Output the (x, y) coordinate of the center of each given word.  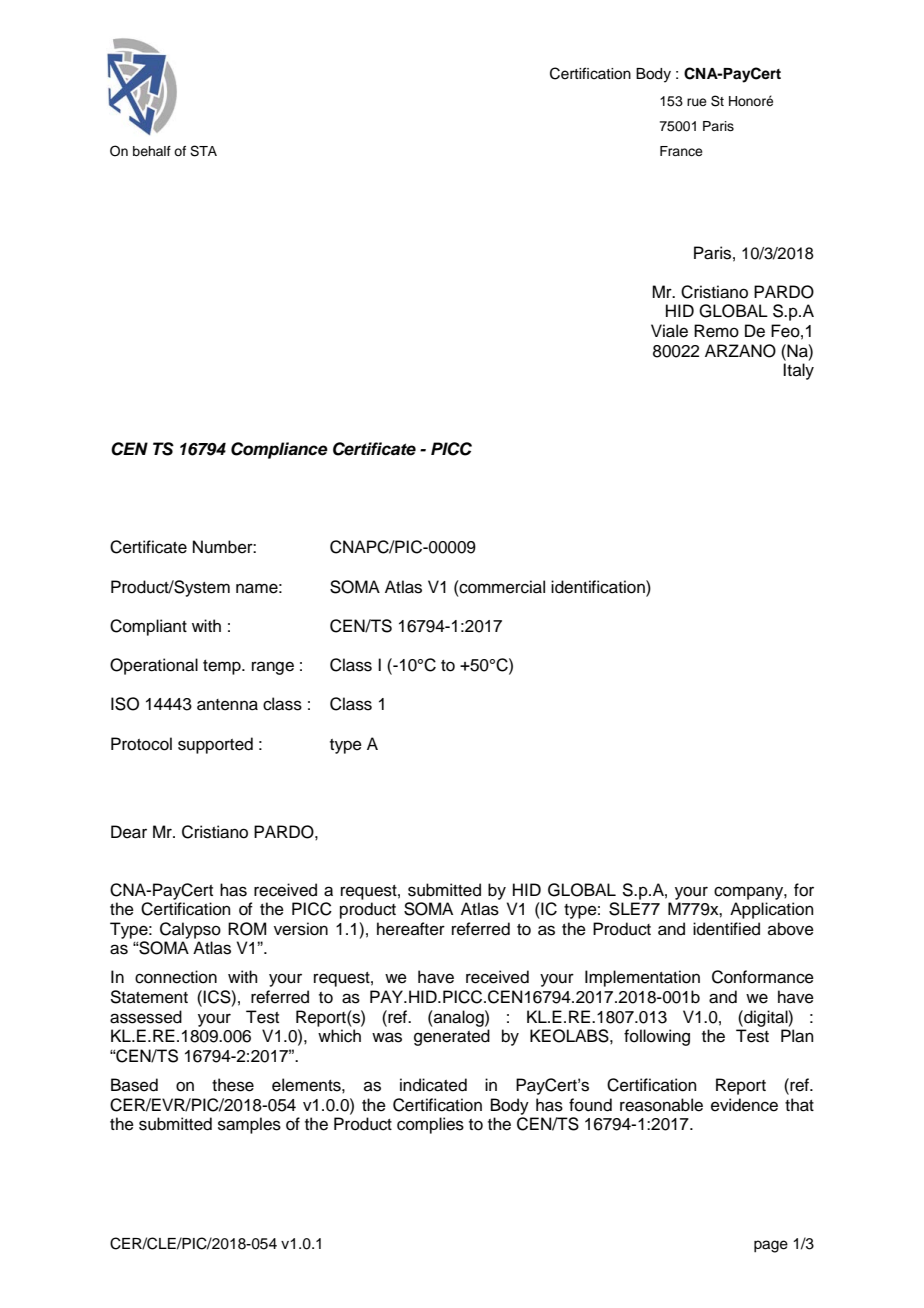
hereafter (411, 929)
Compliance (279, 450)
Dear (129, 832)
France (681, 151)
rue (697, 102)
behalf (152, 151)
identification (599, 587)
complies (430, 1125)
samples (249, 1125)
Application (772, 910)
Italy (798, 371)
